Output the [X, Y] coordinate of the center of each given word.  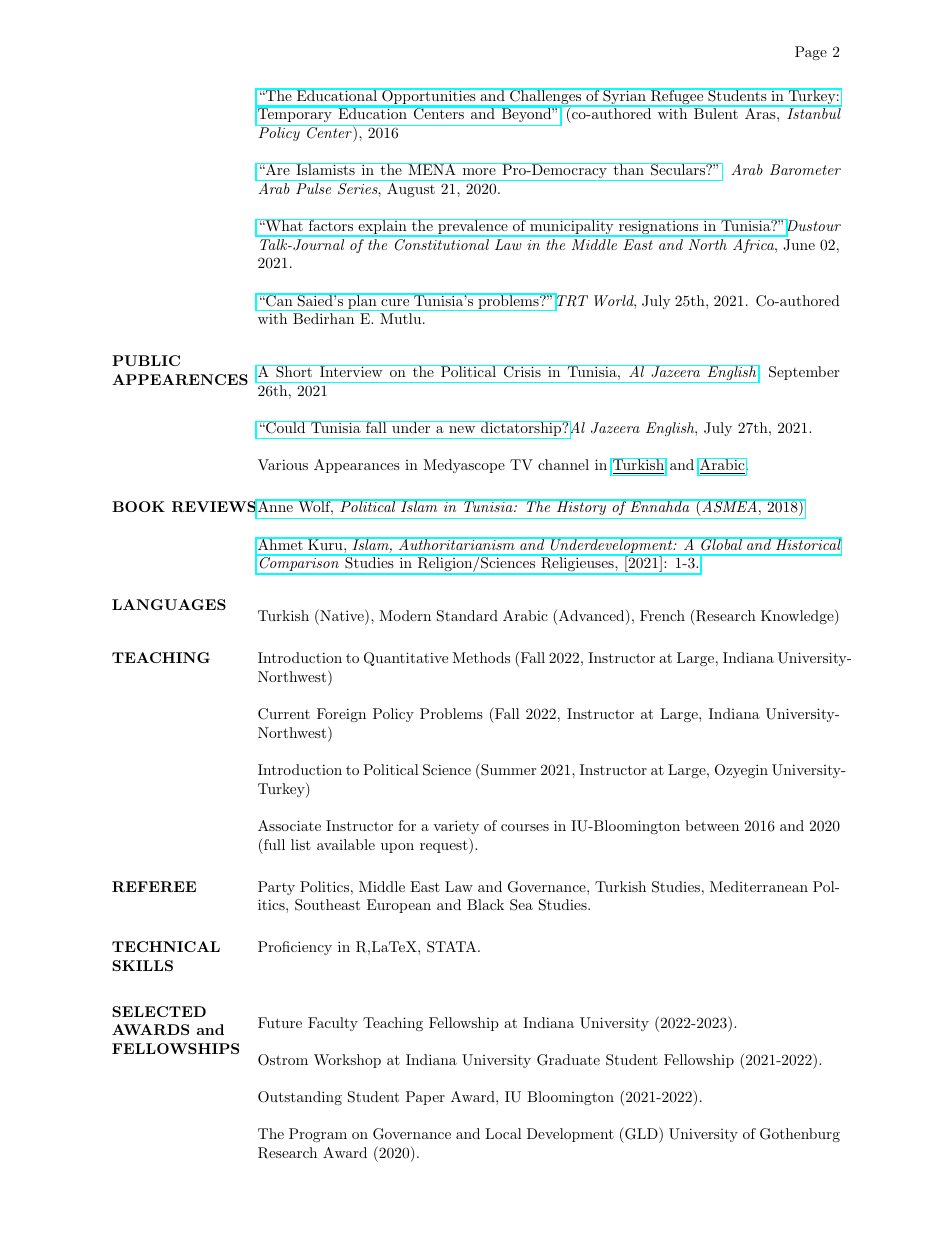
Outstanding [300, 1098]
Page [811, 53]
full [273, 844]
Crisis [522, 371]
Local [503, 1133]
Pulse [313, 188]
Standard [467, 616]
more [479, 171]
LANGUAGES [169, 604]
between [712, 825]
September [804, 373]
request [445, 846]
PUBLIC [146, 360]
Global [721, 544]
